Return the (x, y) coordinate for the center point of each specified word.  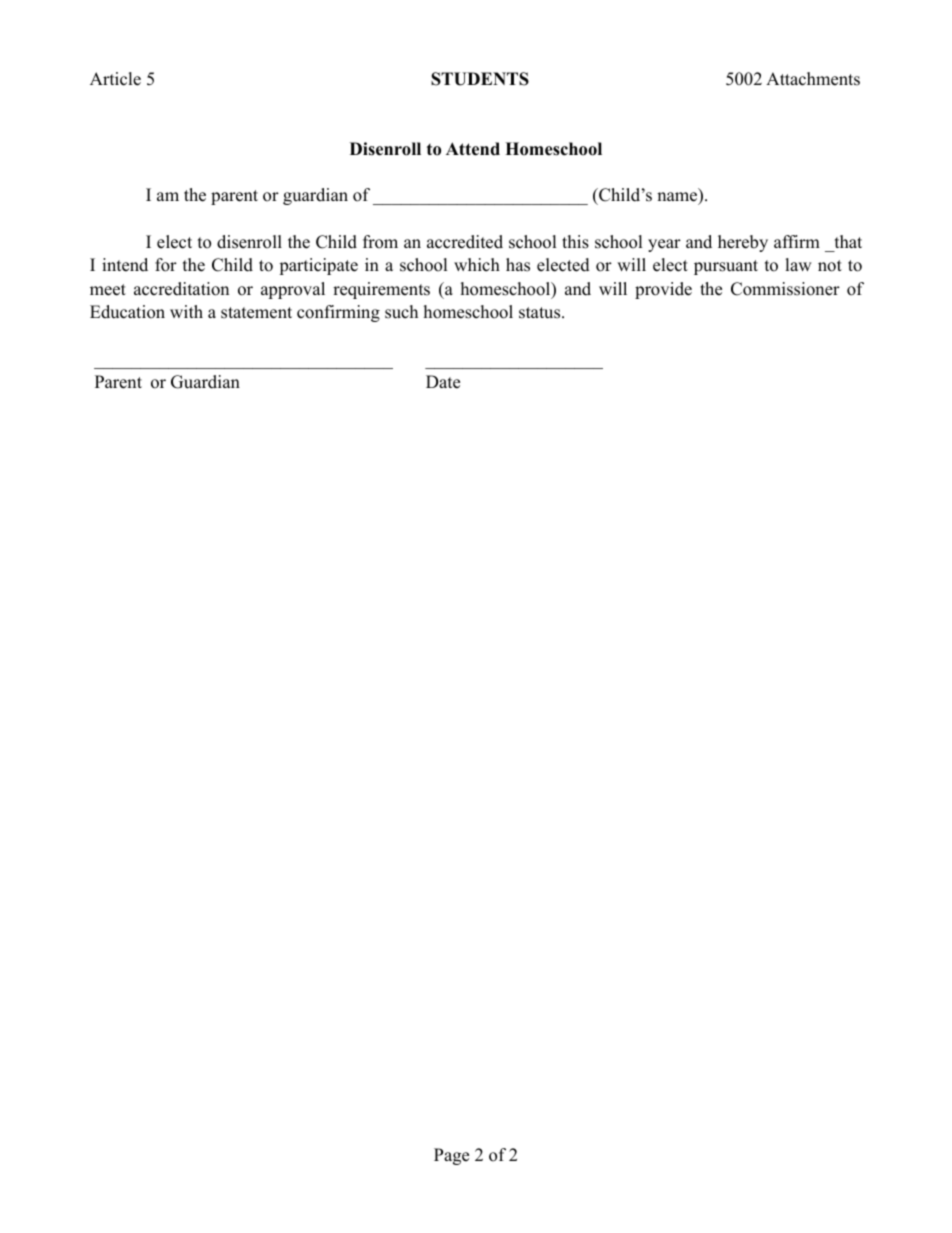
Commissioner (785, 289)
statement (256, 313)
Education (127, 312)
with (186, 311)
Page (451, 1156)
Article (115, 79)
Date (443, 382)
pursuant (726, 267)
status (541, 313)
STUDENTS (480, 79)
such (401, 312)
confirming (338, 313)
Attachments (813, 79)
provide (663, 290)
